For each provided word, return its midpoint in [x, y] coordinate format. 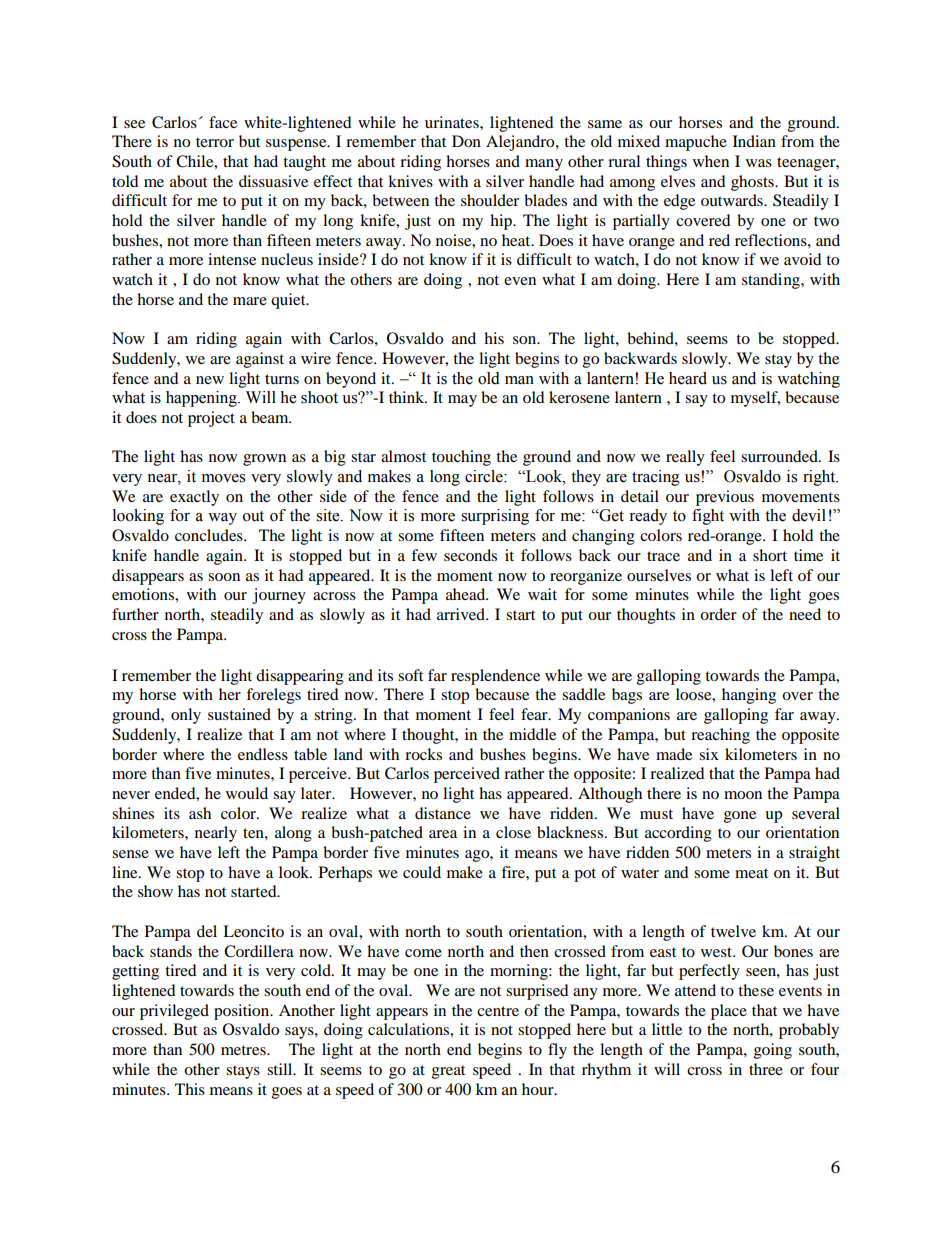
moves [223, 478]
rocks [423, 754]
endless [263, 754]
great [448, 1072]
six [709, 754]
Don [466, 141]
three [766, 1069]
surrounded [780, 456]
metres [244, 1050]
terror [215, 142]
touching [461, 458]
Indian [754, 141]
